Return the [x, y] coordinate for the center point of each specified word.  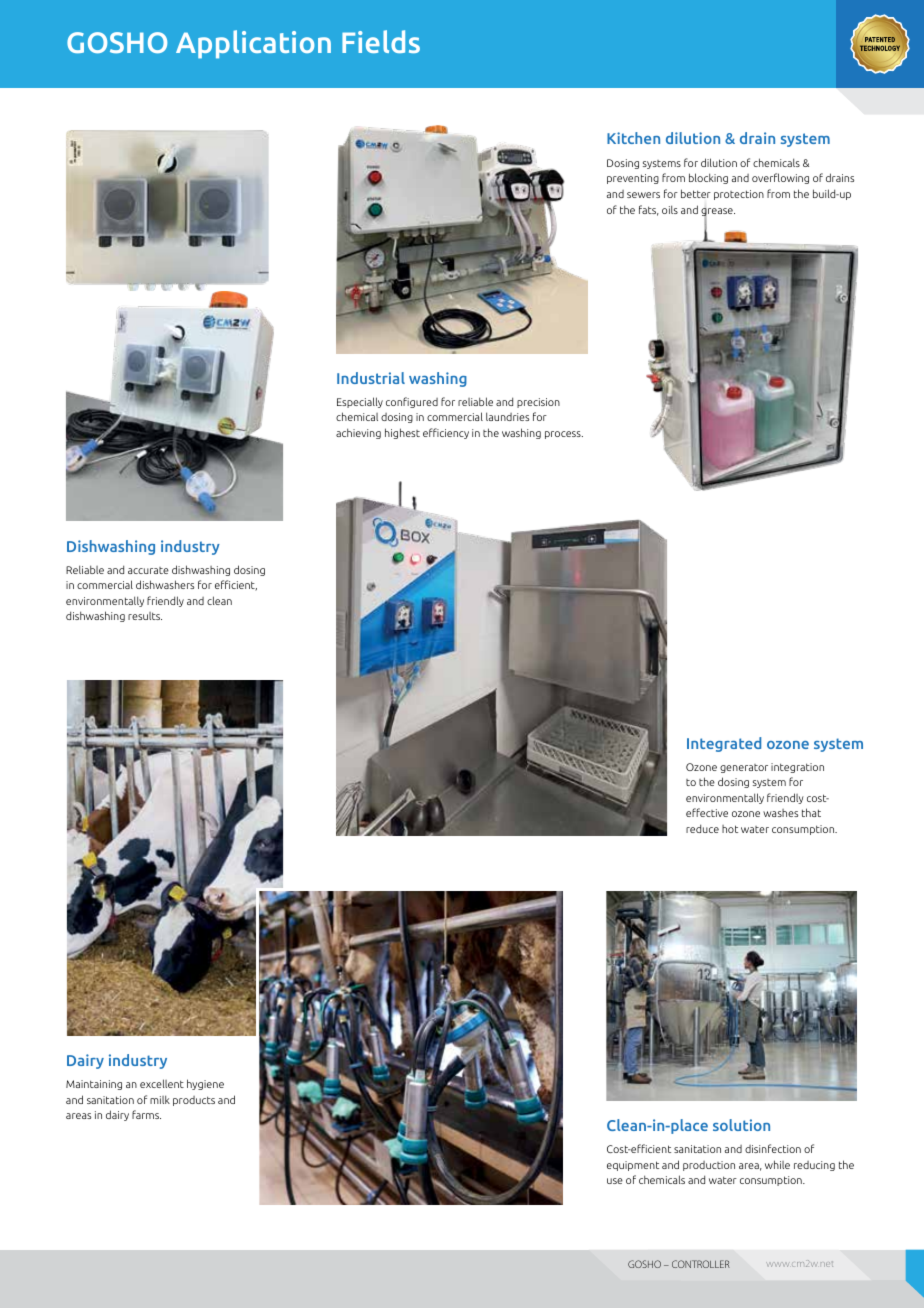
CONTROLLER [701, 1264]
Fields [381, 41]
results [145, 616]
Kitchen [633, 138]
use [615, 1181]
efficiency [446, 433]
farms [146, 1114]
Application [253, 44]
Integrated [724, 744]
